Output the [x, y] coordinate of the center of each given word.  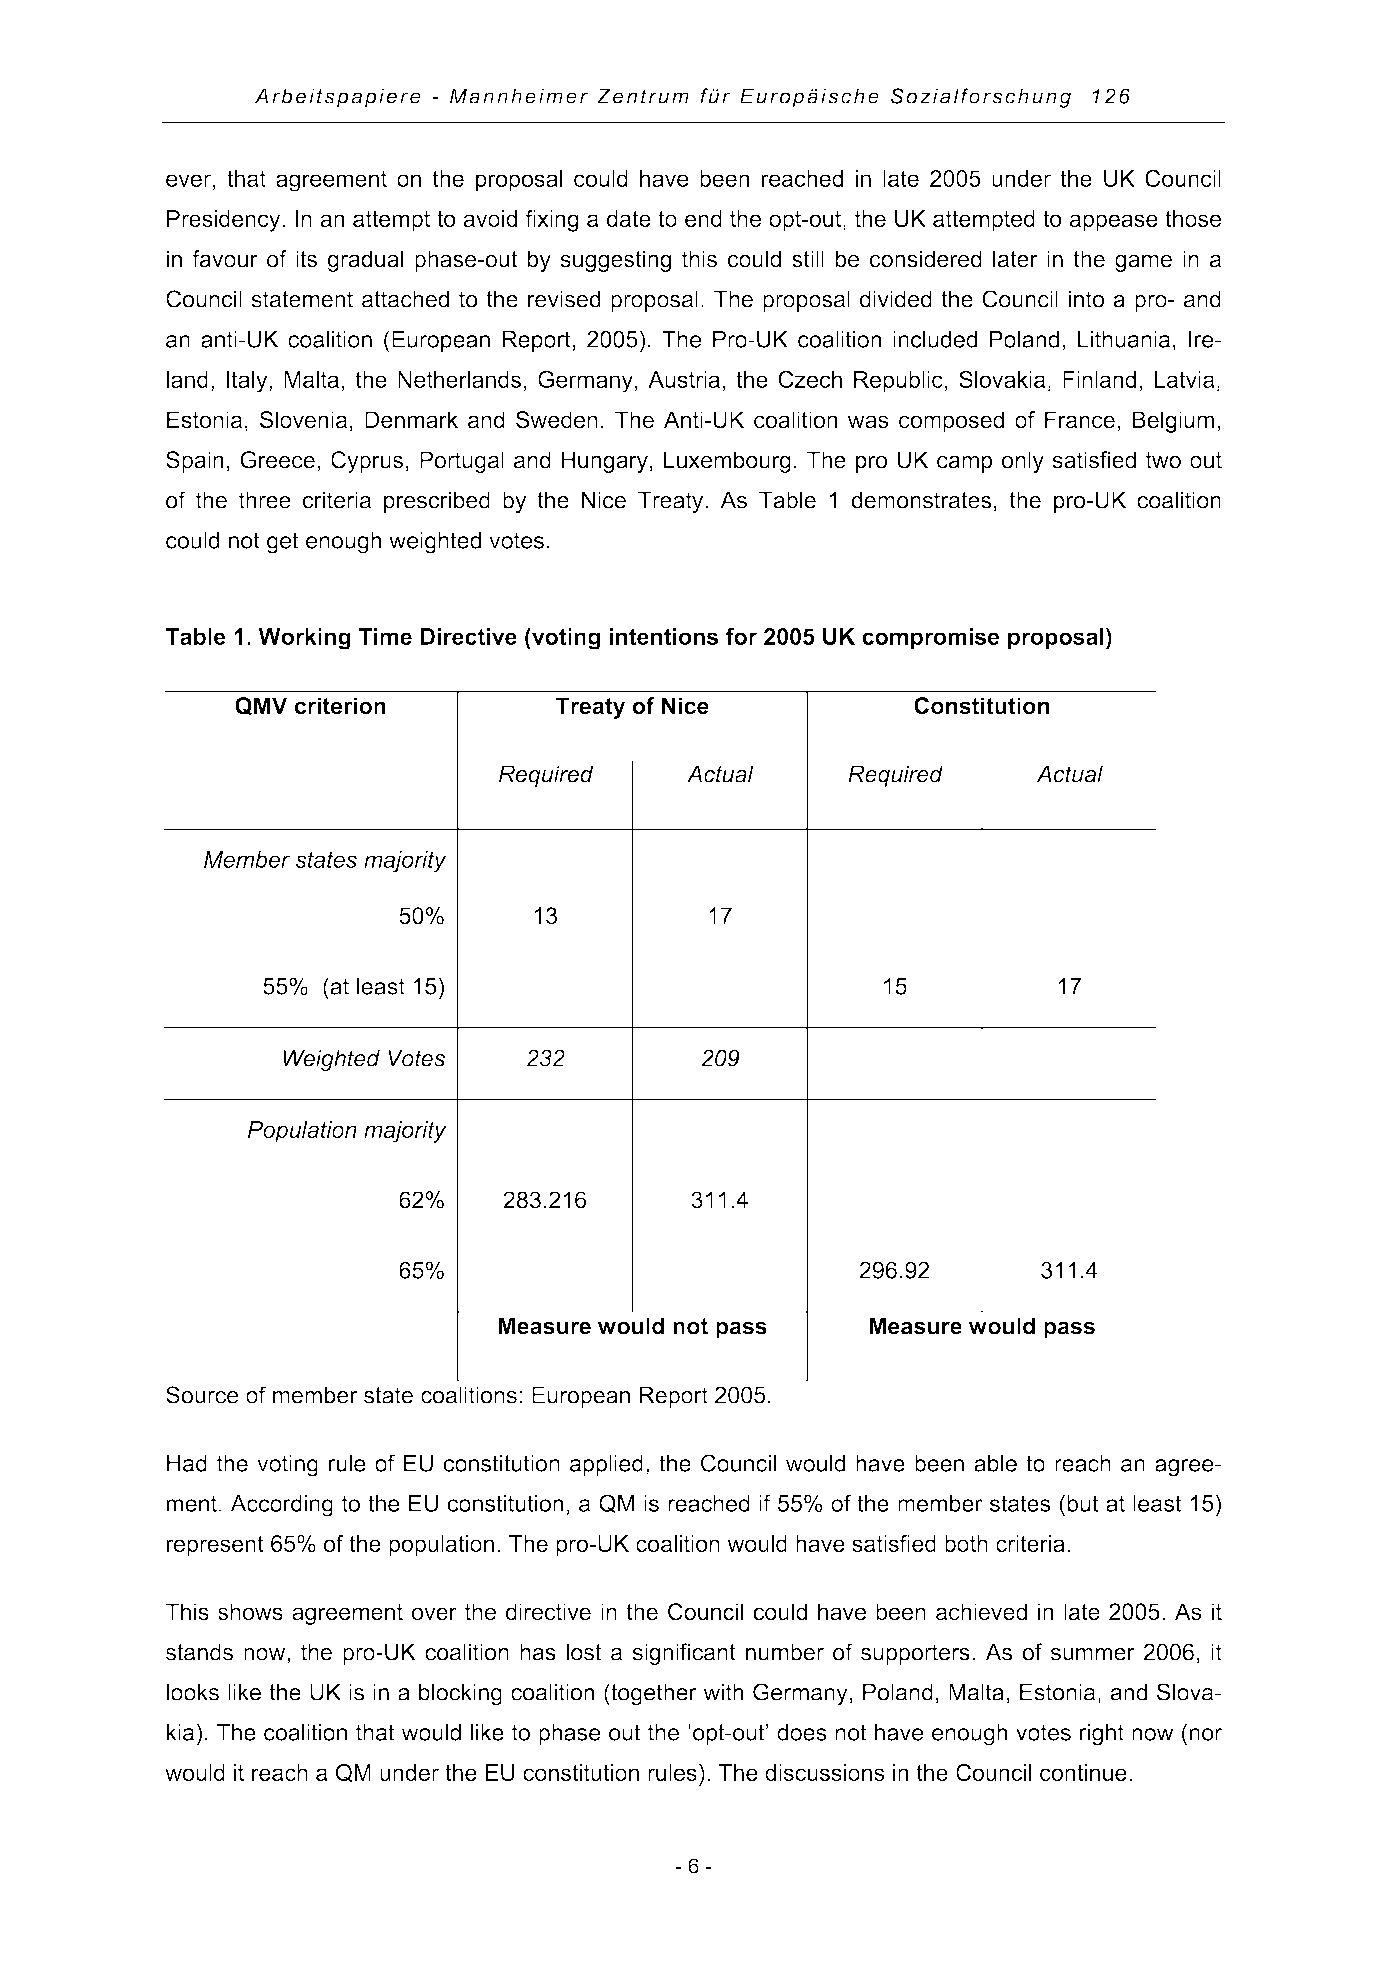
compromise [930, 639]
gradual [365, 261]
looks [192, 1692]
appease [1114, 223]
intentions [663, 636]
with [723, 1692]
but [1083, 1503]
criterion [340, 706]
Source [202, 1395]
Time [385, 636]
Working [304, 639]
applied [606, 1465]
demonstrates [921, 500]
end [703, 218]
